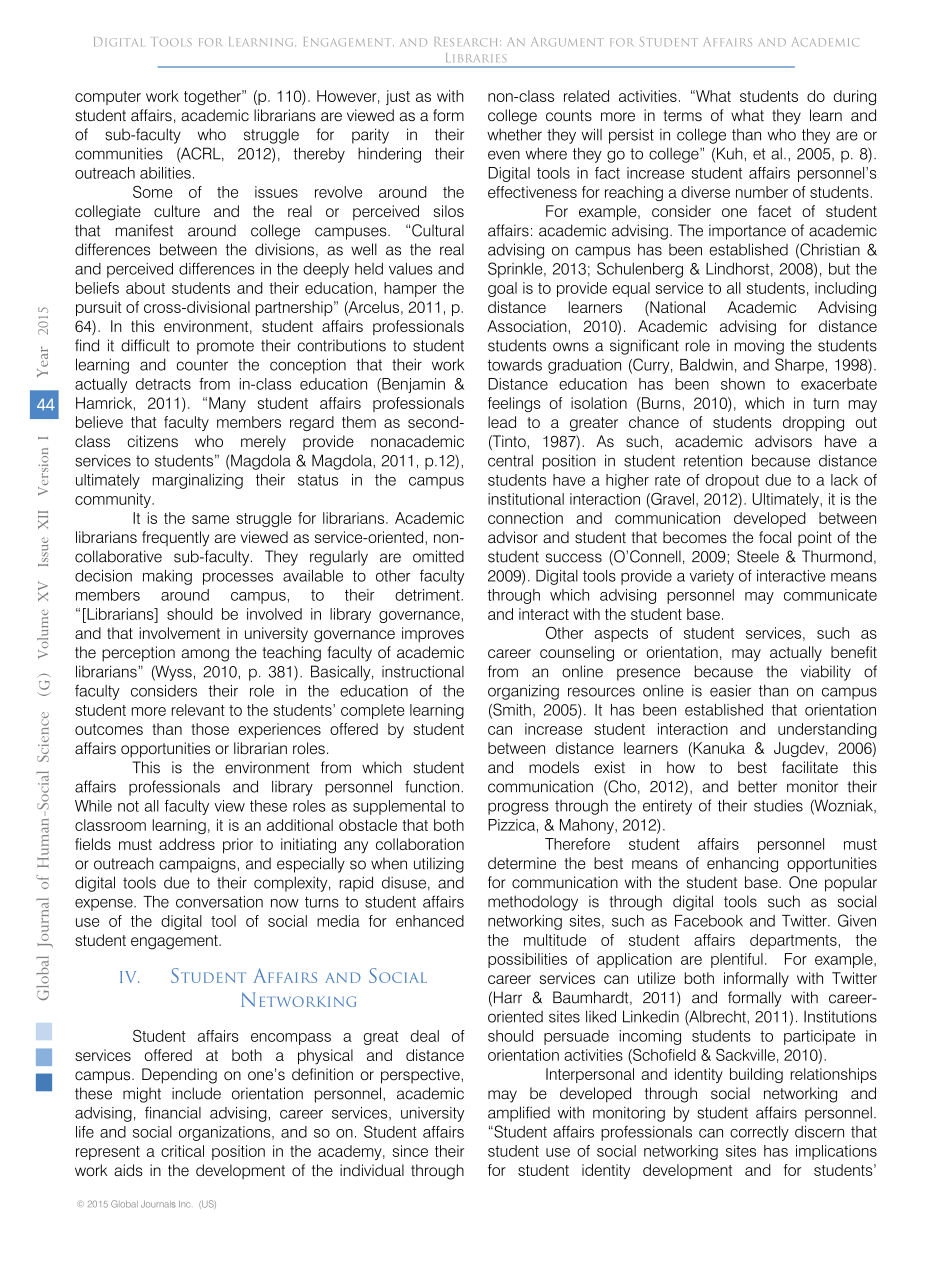 The width and height of the screenshot is (952, 1267). Describe the element at coordinates (855, 97) in the screenshot. I see `during` at that location.
